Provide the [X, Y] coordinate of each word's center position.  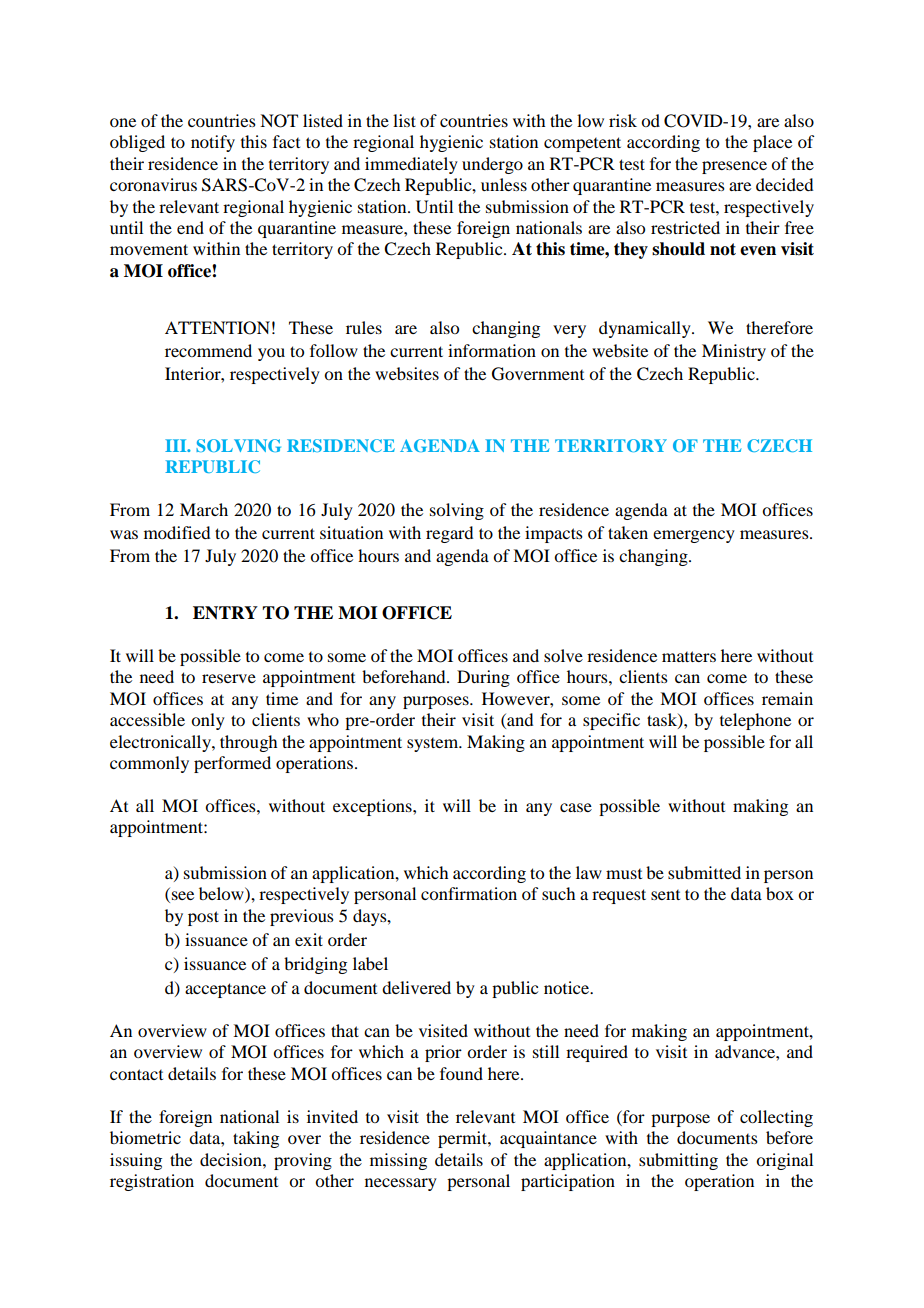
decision [232, 1159]
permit [463, 1139]
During [483, 678]
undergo [492, 165]
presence [734, 167]
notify [213, 143]
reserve [229, 678]
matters [689, 656]
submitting [678, 1161]
